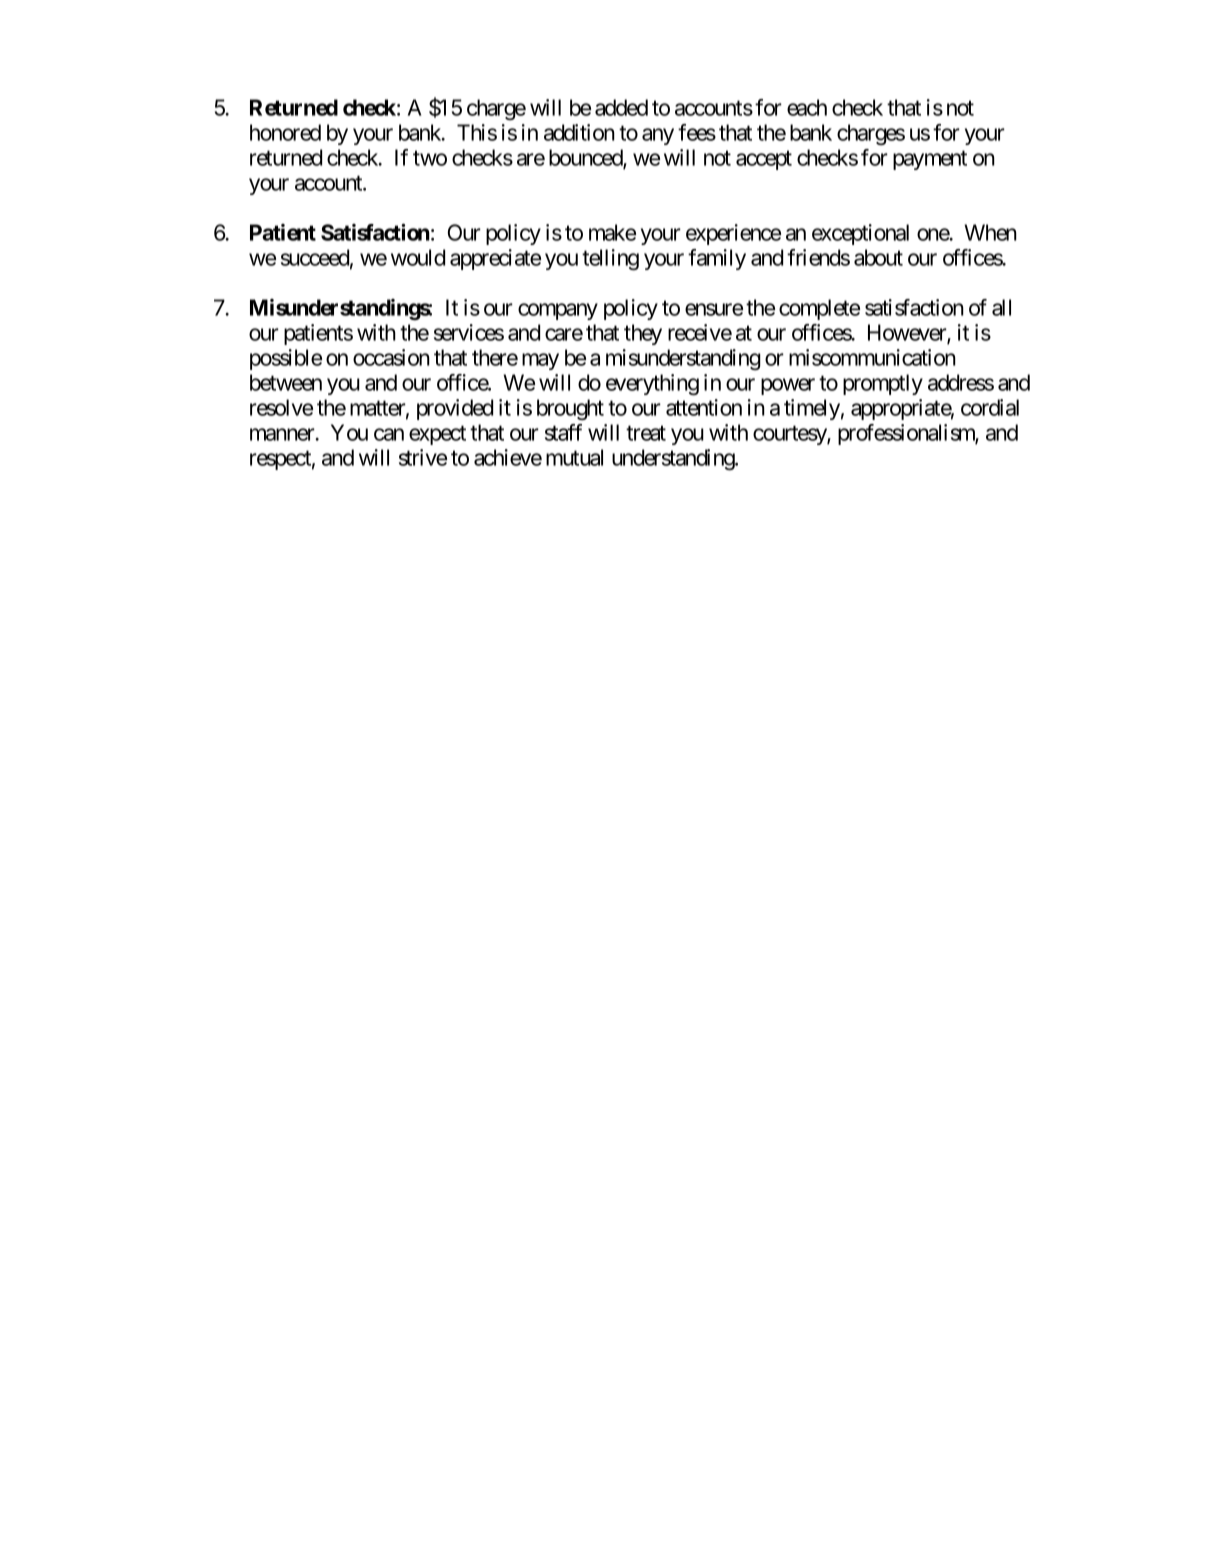 The width and height of the page is (1209, 1565). I want to click on However, so click(908, 333).
